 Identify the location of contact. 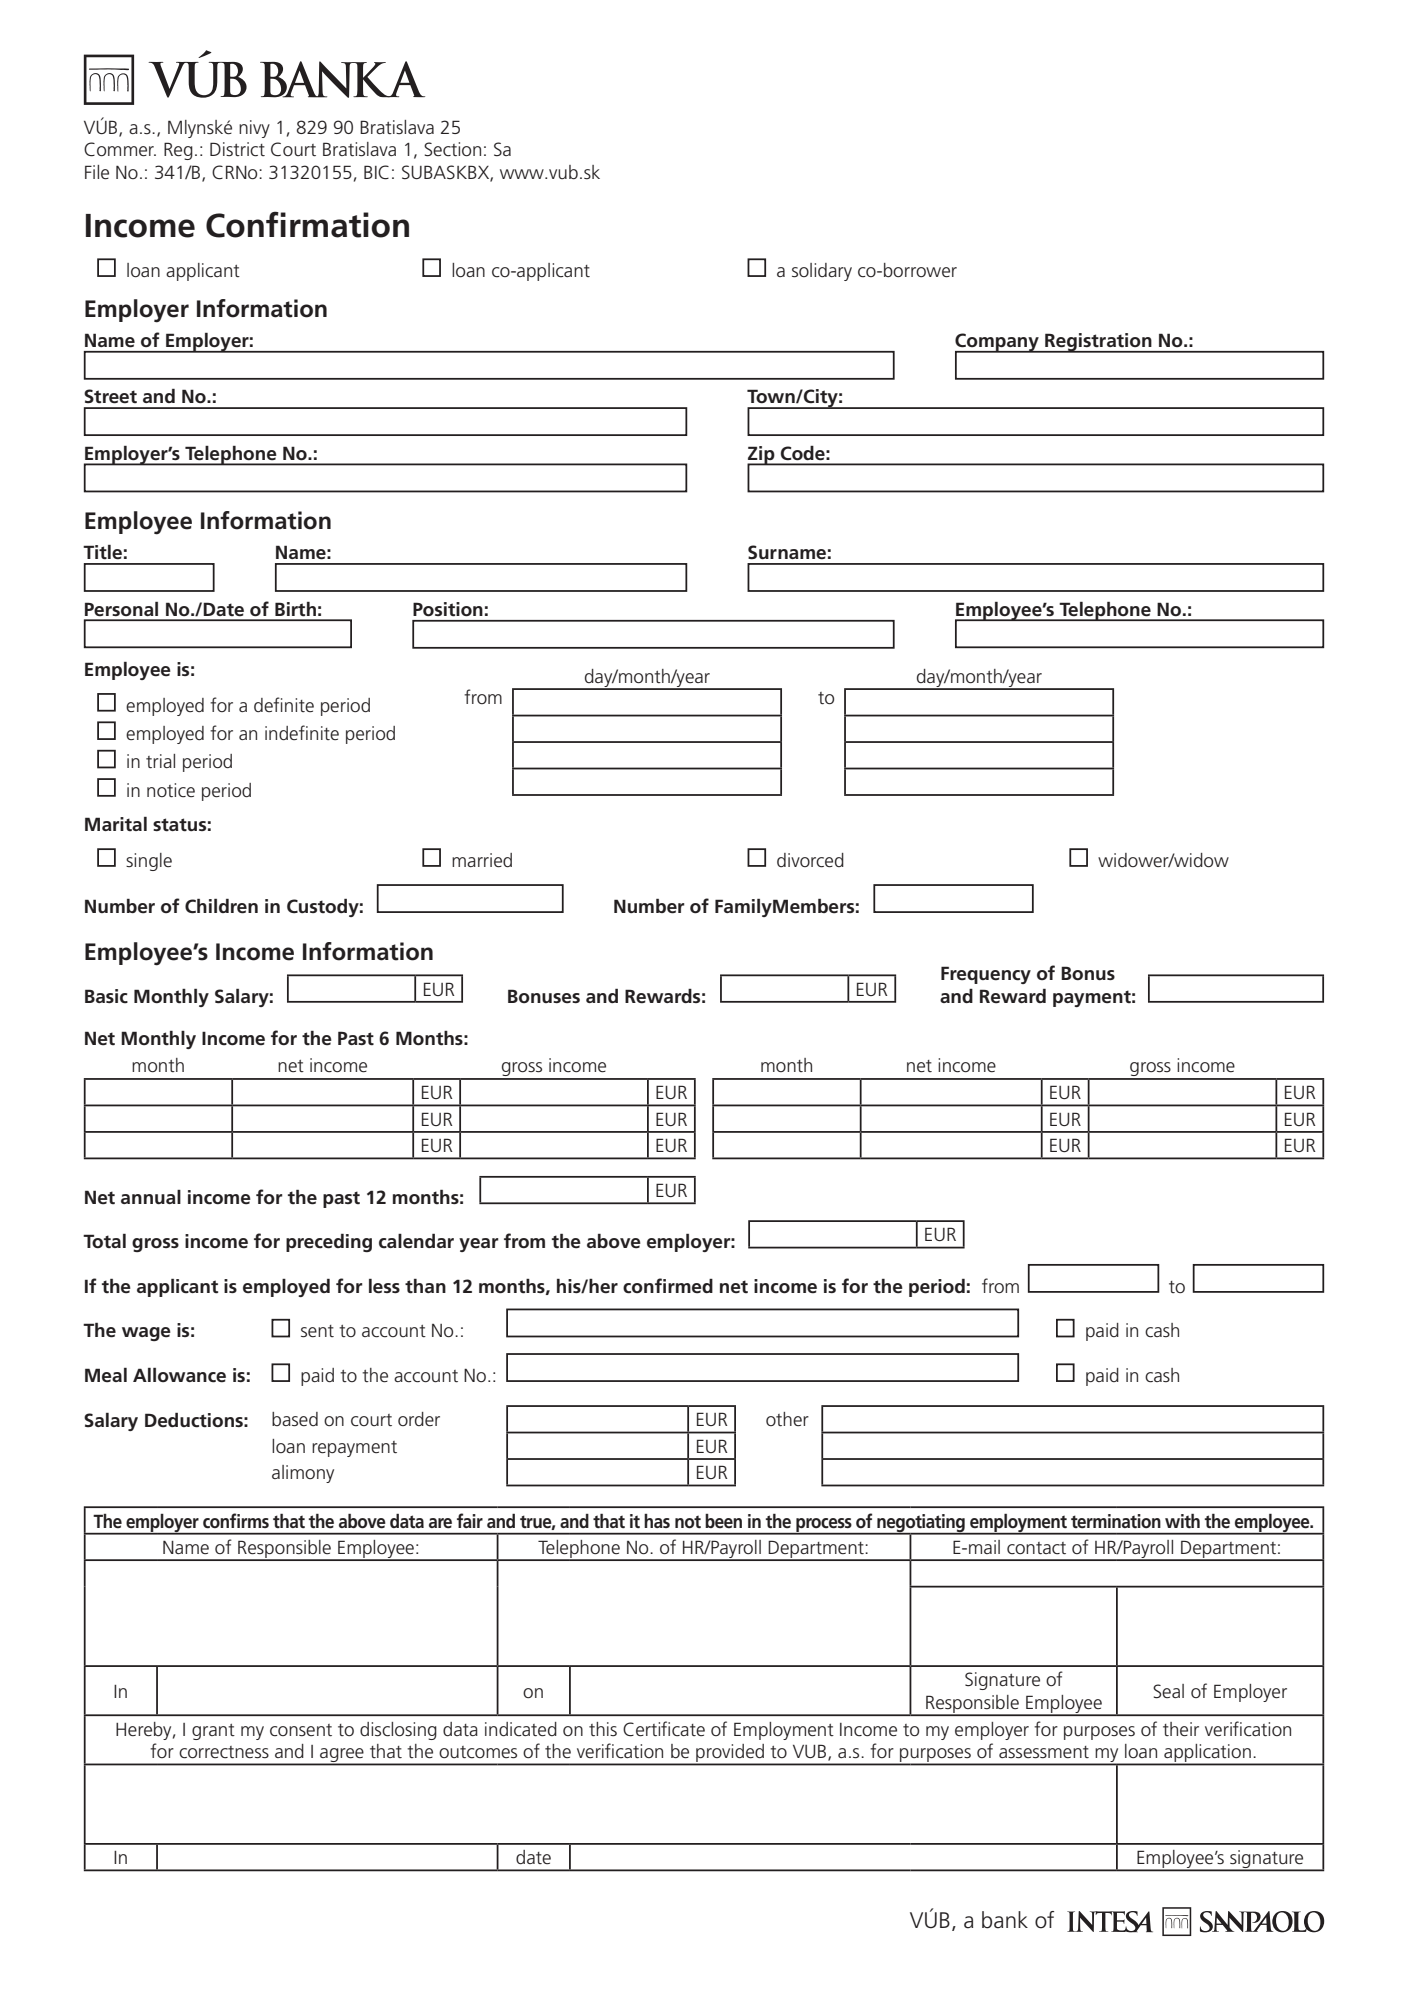
(1036, 1548).
